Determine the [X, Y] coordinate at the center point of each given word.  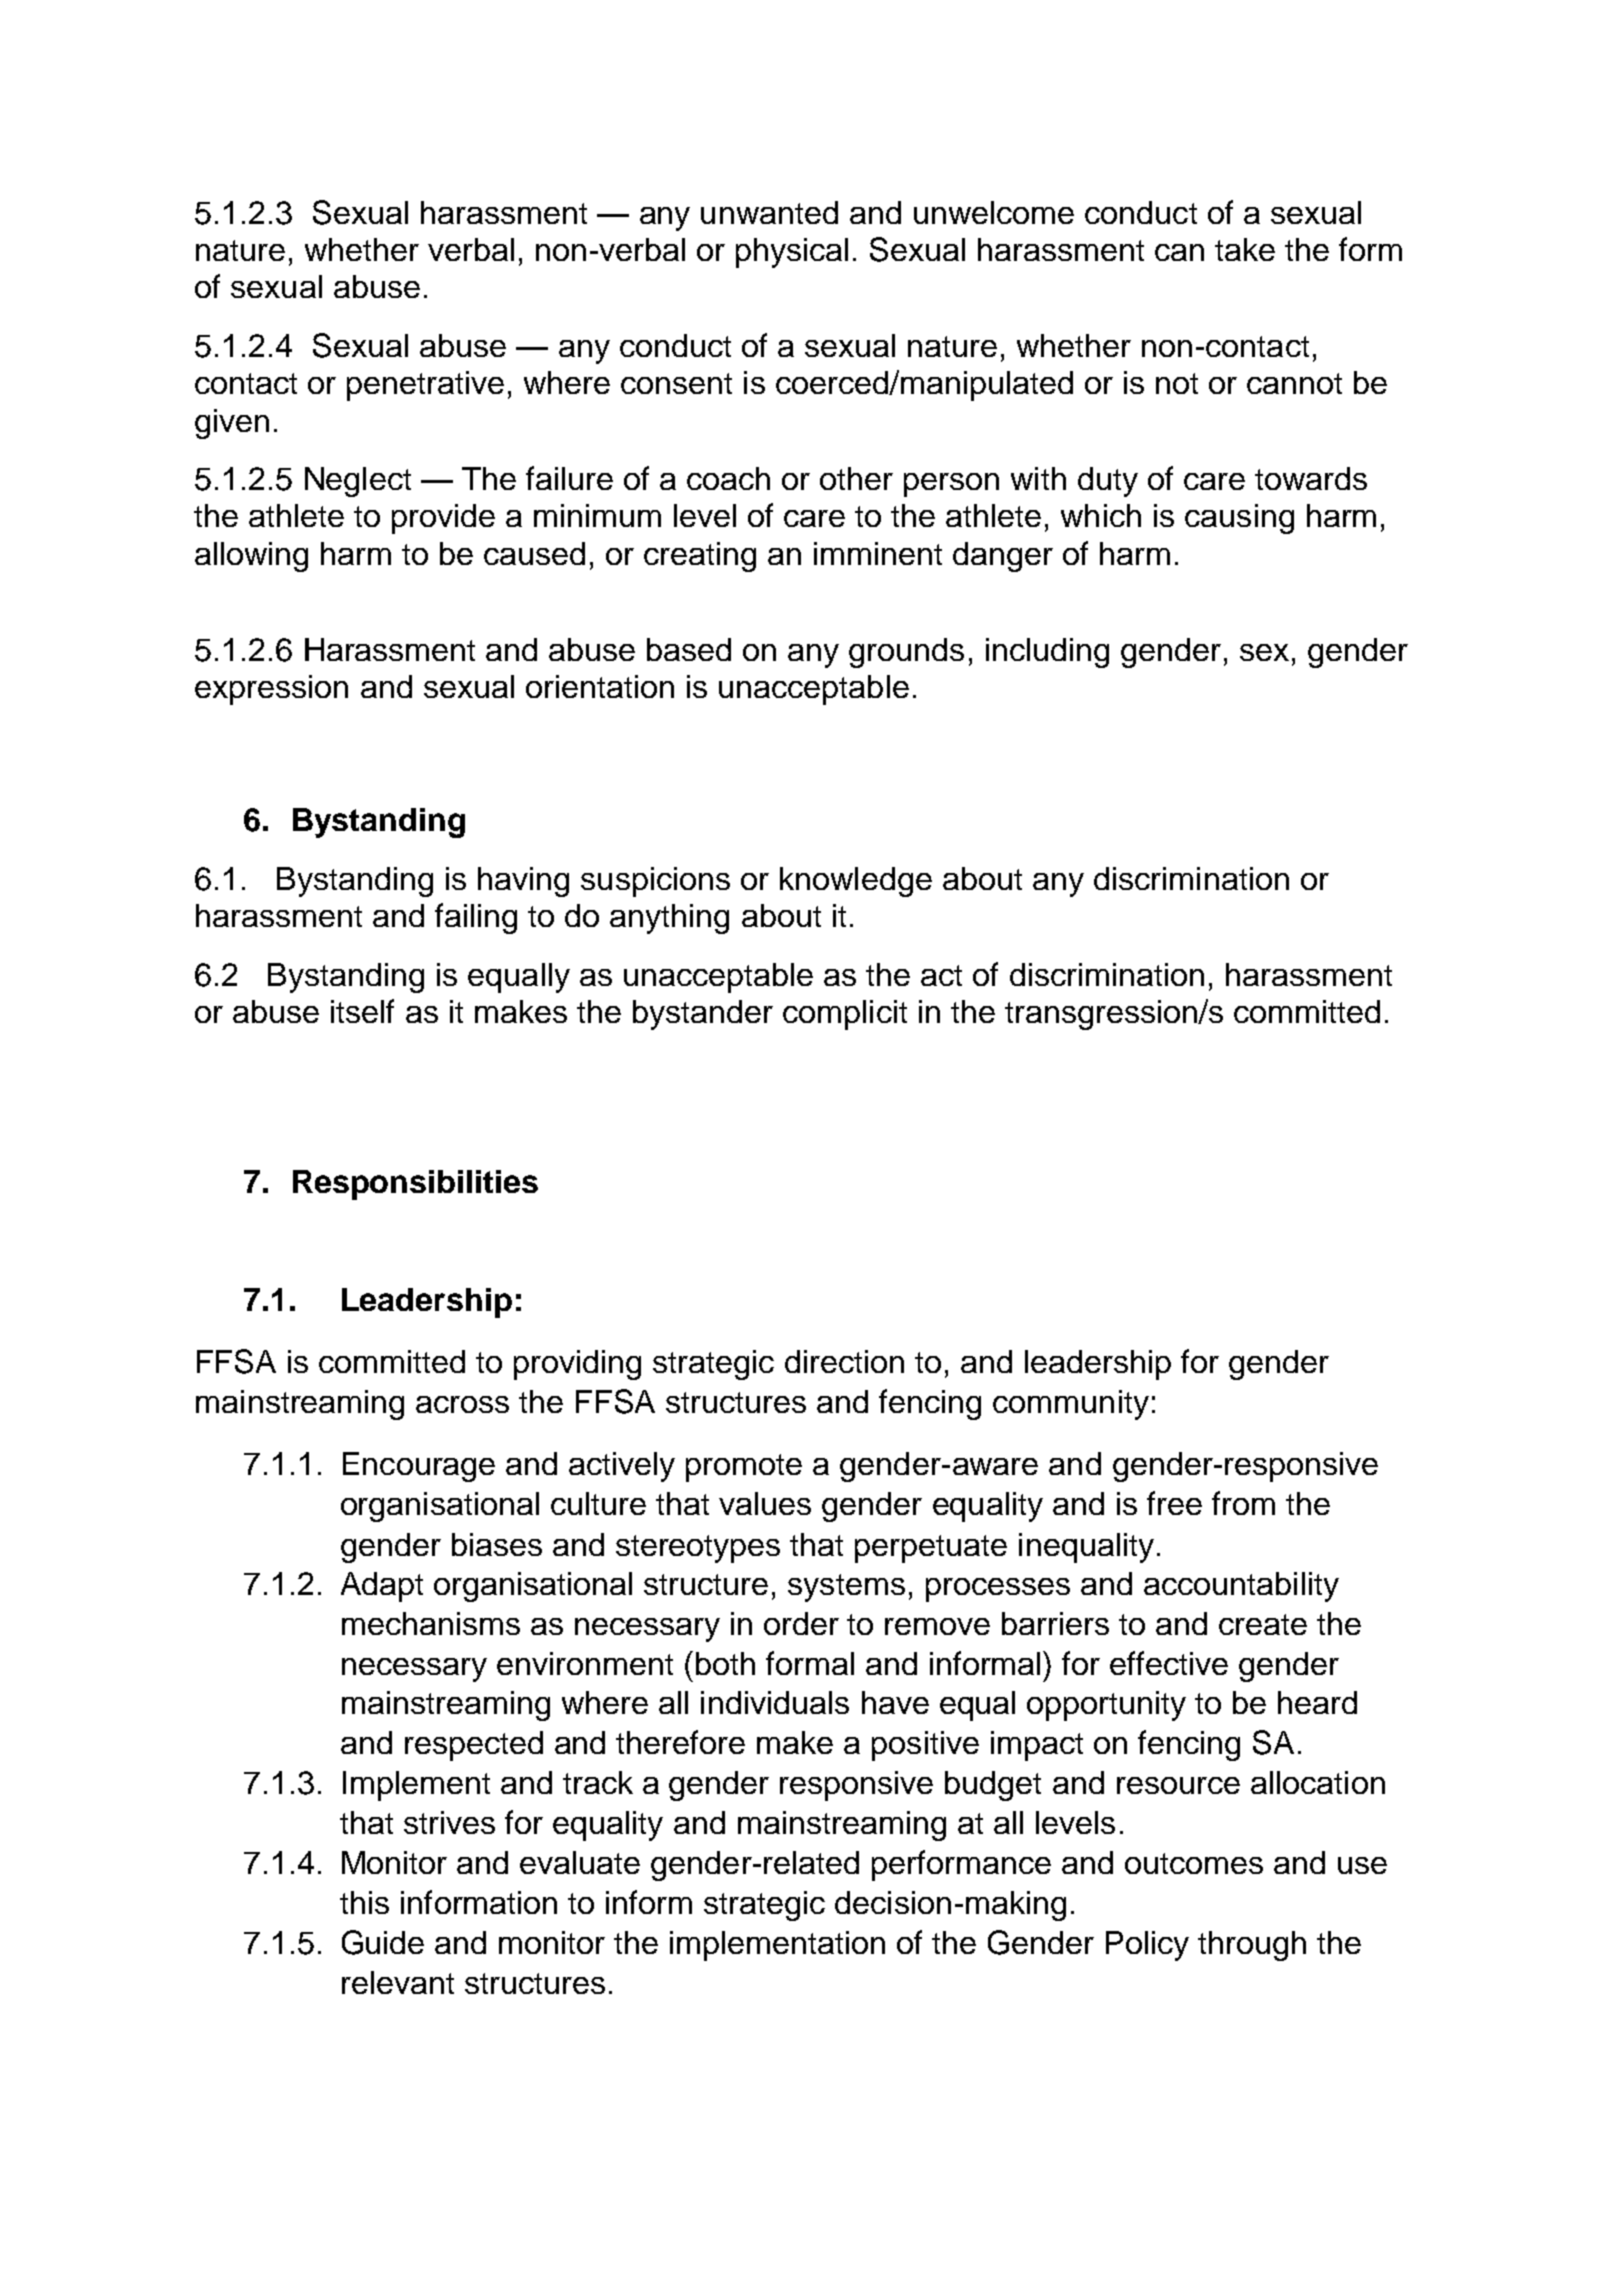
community [1071, 1405]
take [1245, 249]
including [1047, 653]
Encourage [419, 1467]
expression [271, 690]
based [689, 649]
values [765, 1503]
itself [362, 1011]
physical [792, 253]
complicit [845, 1015]
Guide [383, 1942]
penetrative [425, 386]
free [1174, 1503]
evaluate [580, 1862]
